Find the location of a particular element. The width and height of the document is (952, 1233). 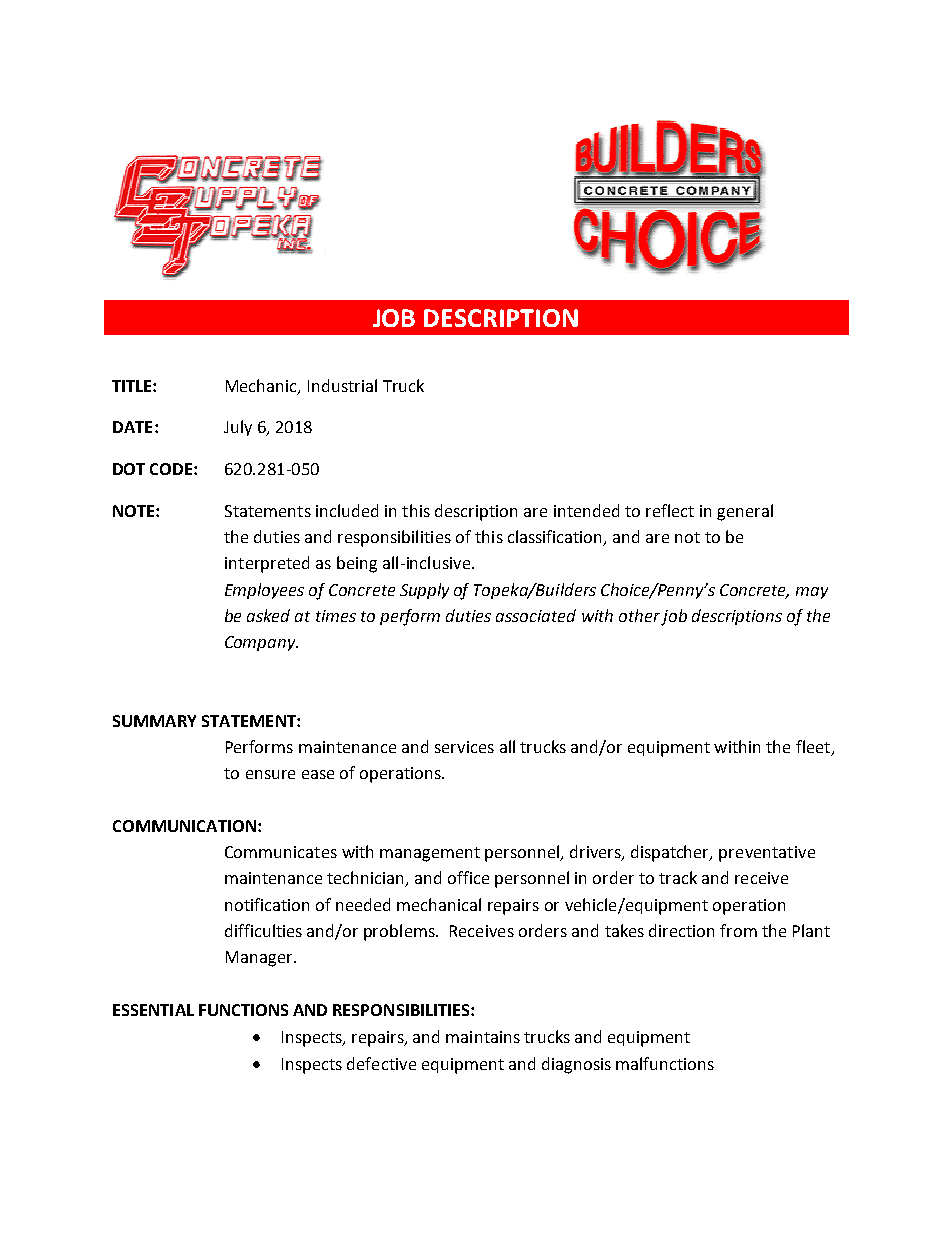

Industrial is located at coordinates (342, 385).
